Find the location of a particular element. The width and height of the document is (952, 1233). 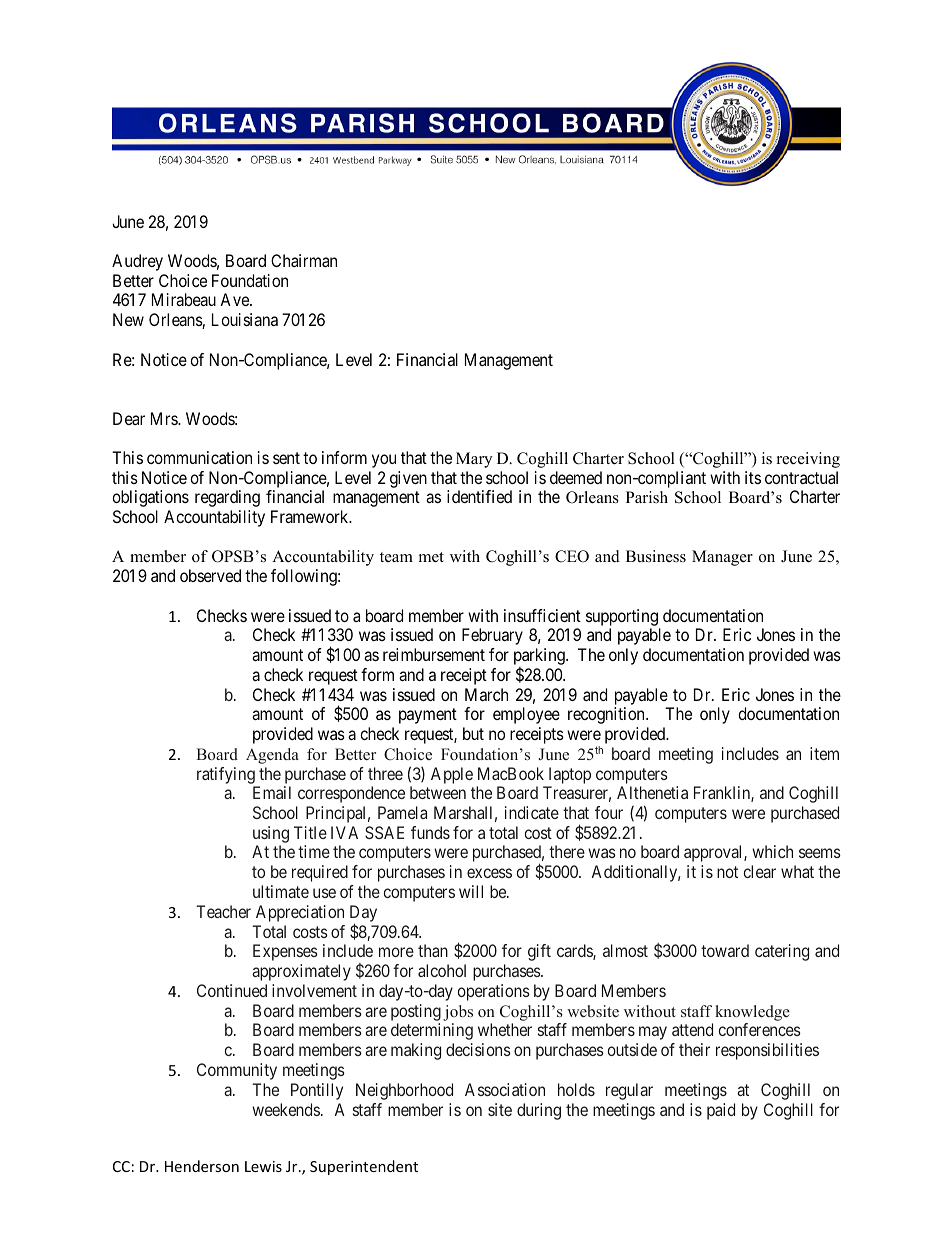

will is located at coordinates (471, 891).
